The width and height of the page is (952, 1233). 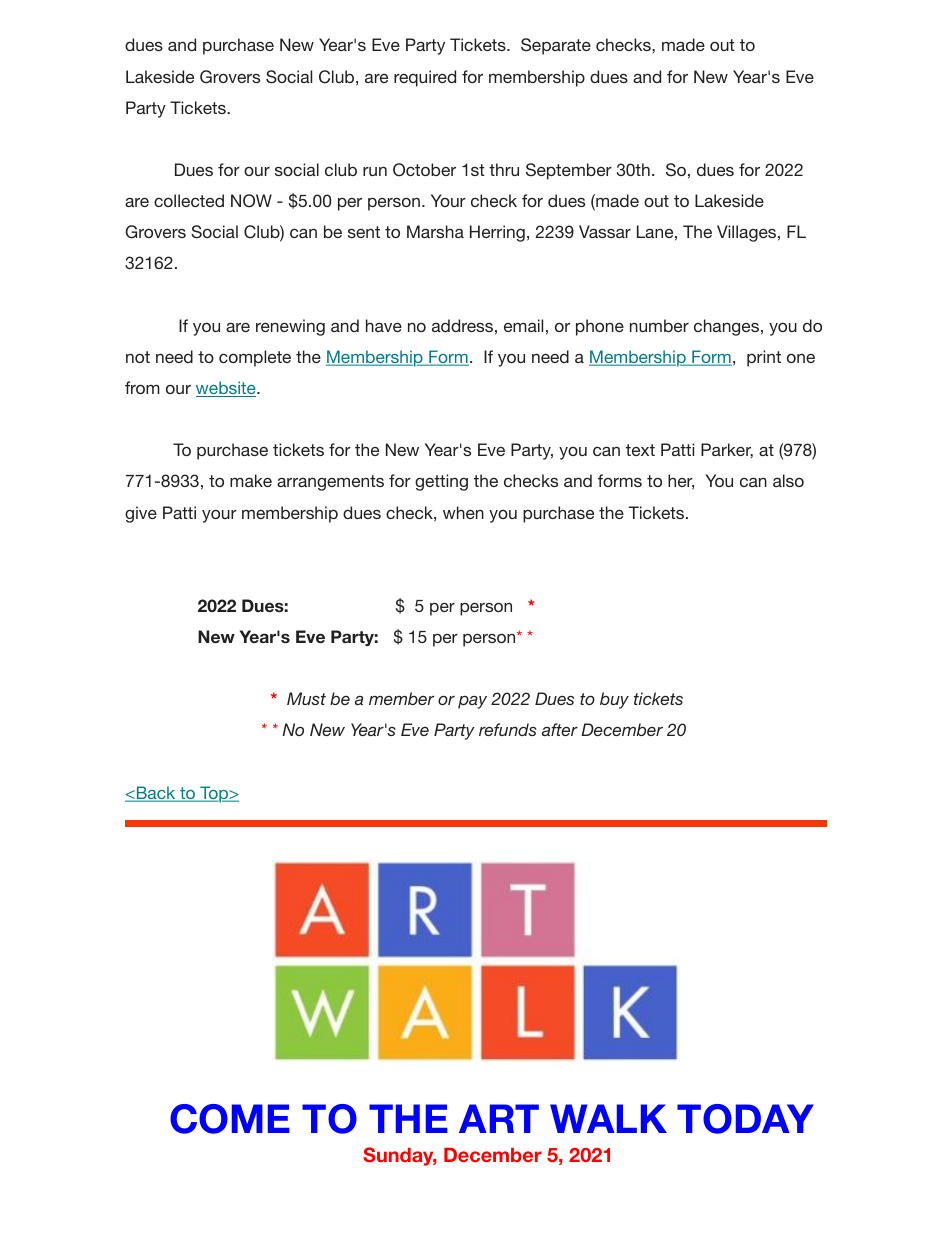 What do you see at coordinates (306, 698) in the page?
I see `Must` at bounding box center [306, 698].
